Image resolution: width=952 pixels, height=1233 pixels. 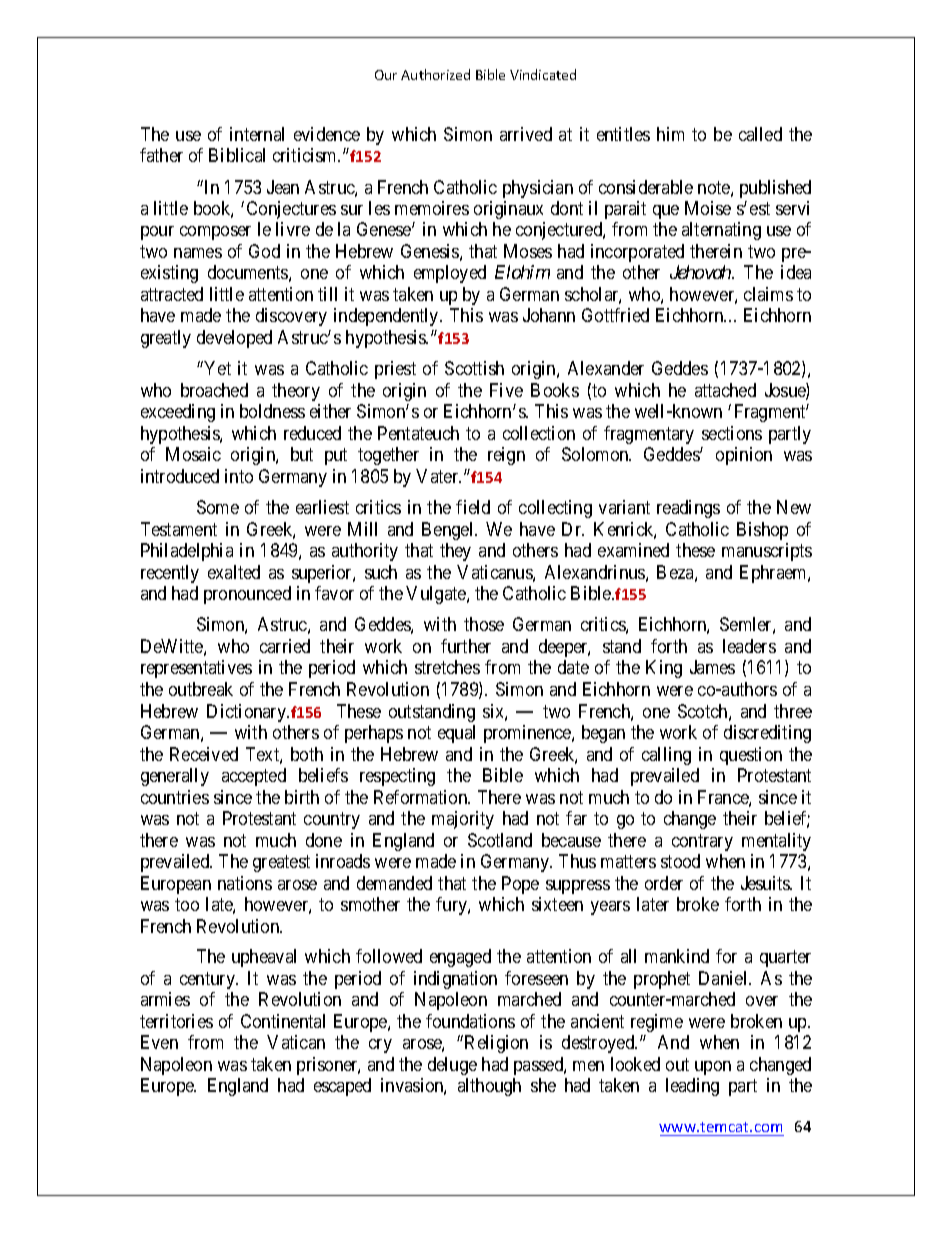 What do you see at coordinates (732, 433) in the screenshot?
I see `sections` at bounding box center [732, 433].
